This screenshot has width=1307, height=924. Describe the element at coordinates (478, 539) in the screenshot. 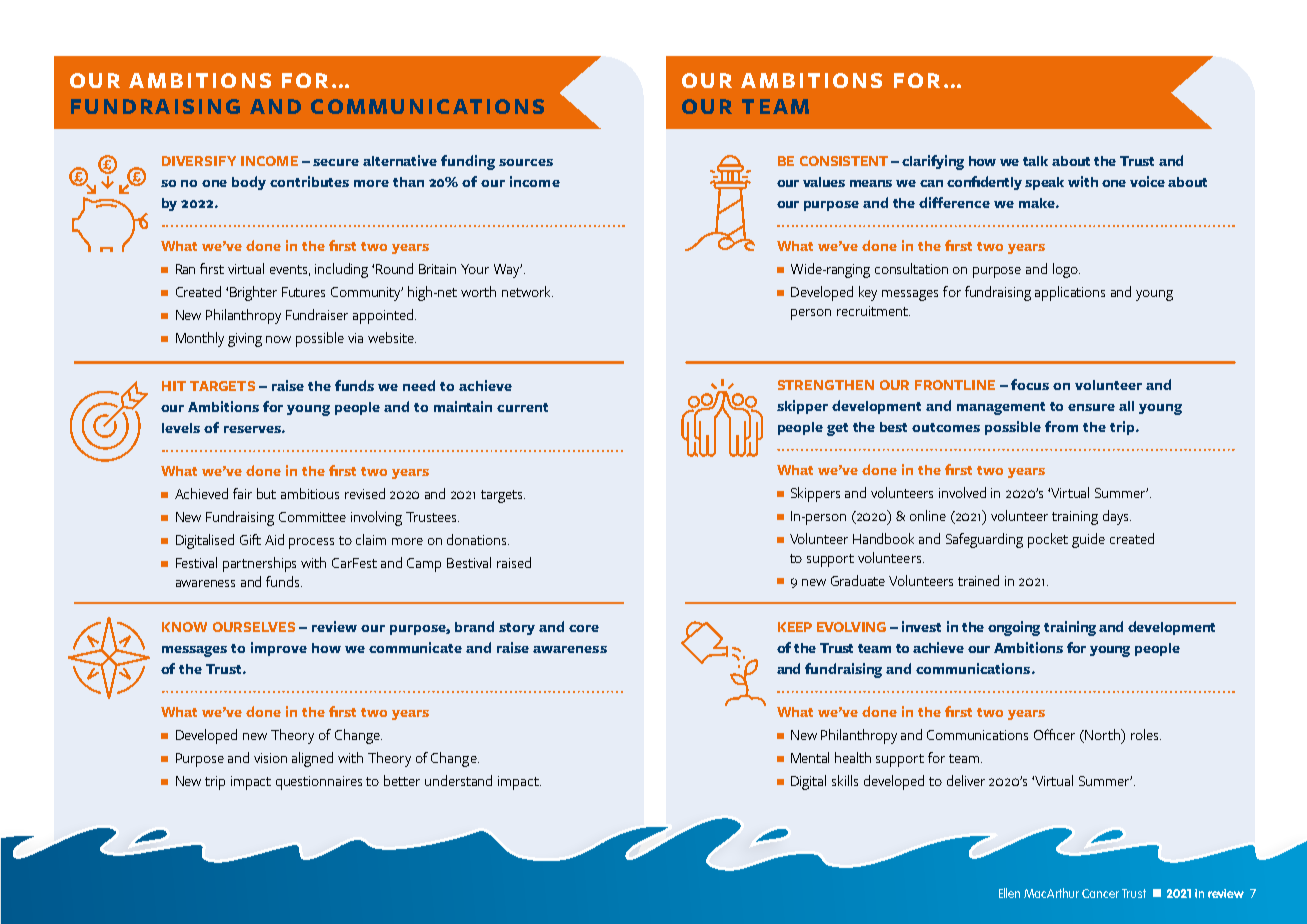

I see `donations` at that location.
